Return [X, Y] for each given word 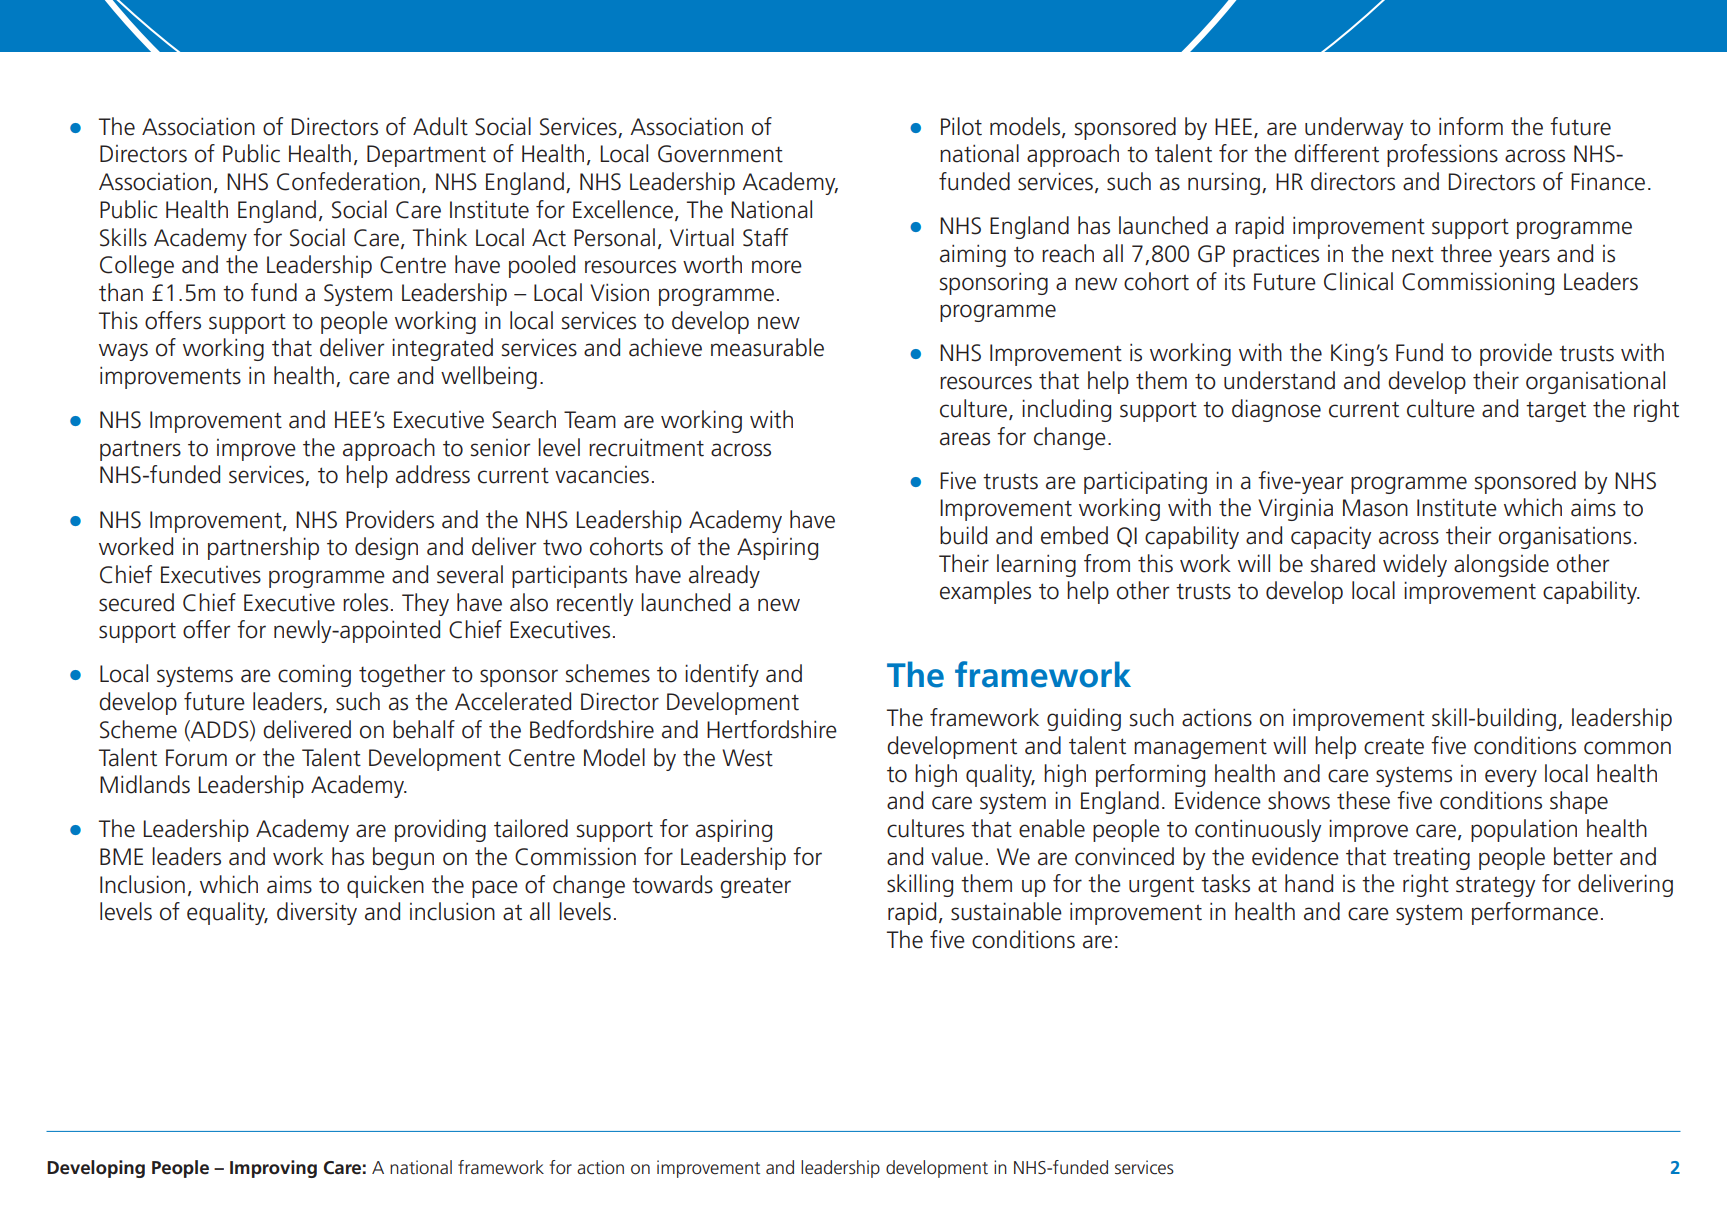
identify [722, 675]
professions [1442, 155]
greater [755, 887]
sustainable [1006, 911]
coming [314, 675]
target [1556, 411]
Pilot [961, 126]
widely [1415, 565]
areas [965, 439]
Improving [273, 1169]
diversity [317, 913]
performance [1535, 913]
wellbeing [489, 377]
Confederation [348, 181]
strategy [1495, 886]
